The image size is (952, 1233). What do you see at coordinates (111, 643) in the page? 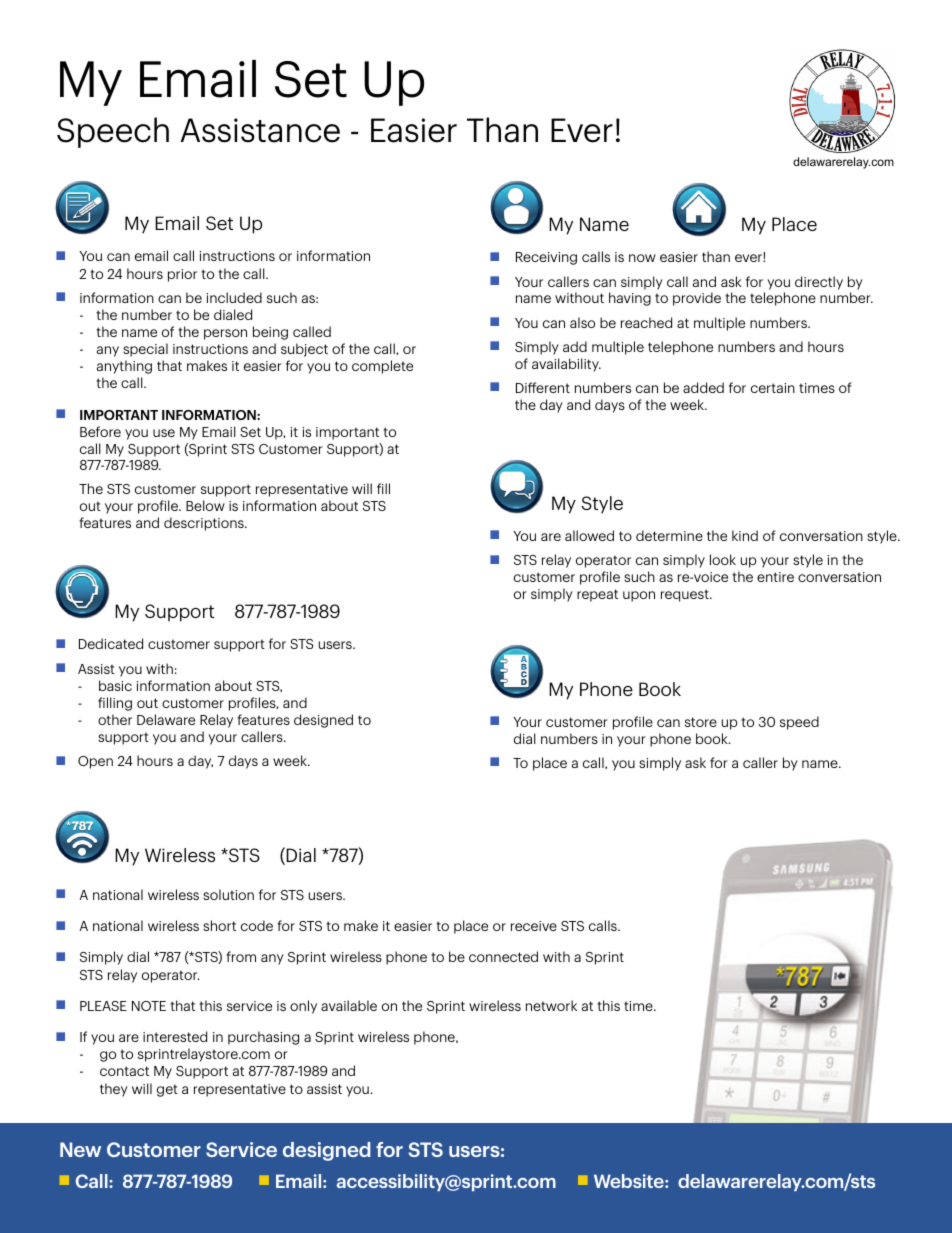
I see `Dedicated` at bounding box center [111, 643].
